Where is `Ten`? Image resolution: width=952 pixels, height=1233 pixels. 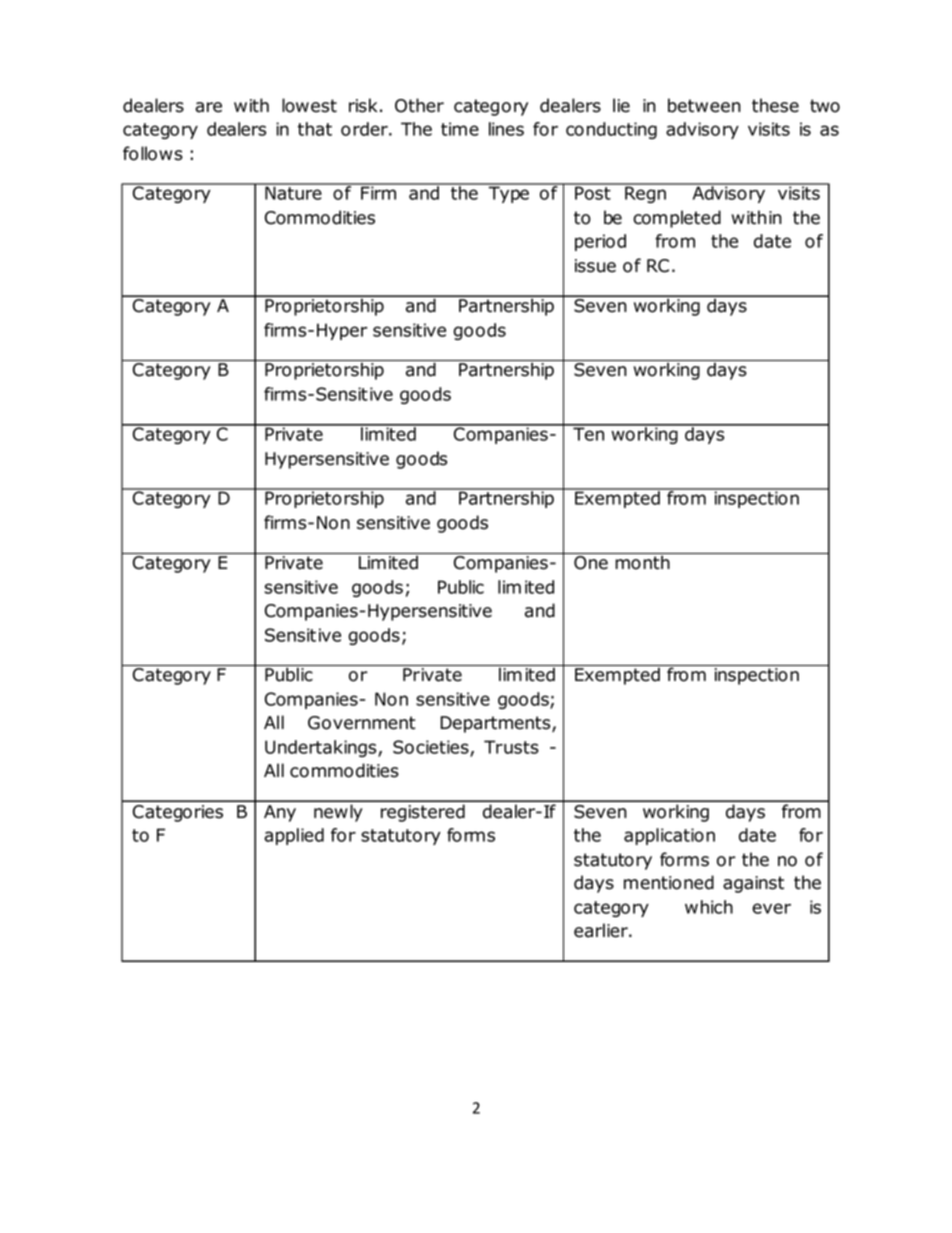 Ten is located at coordinates (589, 433).
